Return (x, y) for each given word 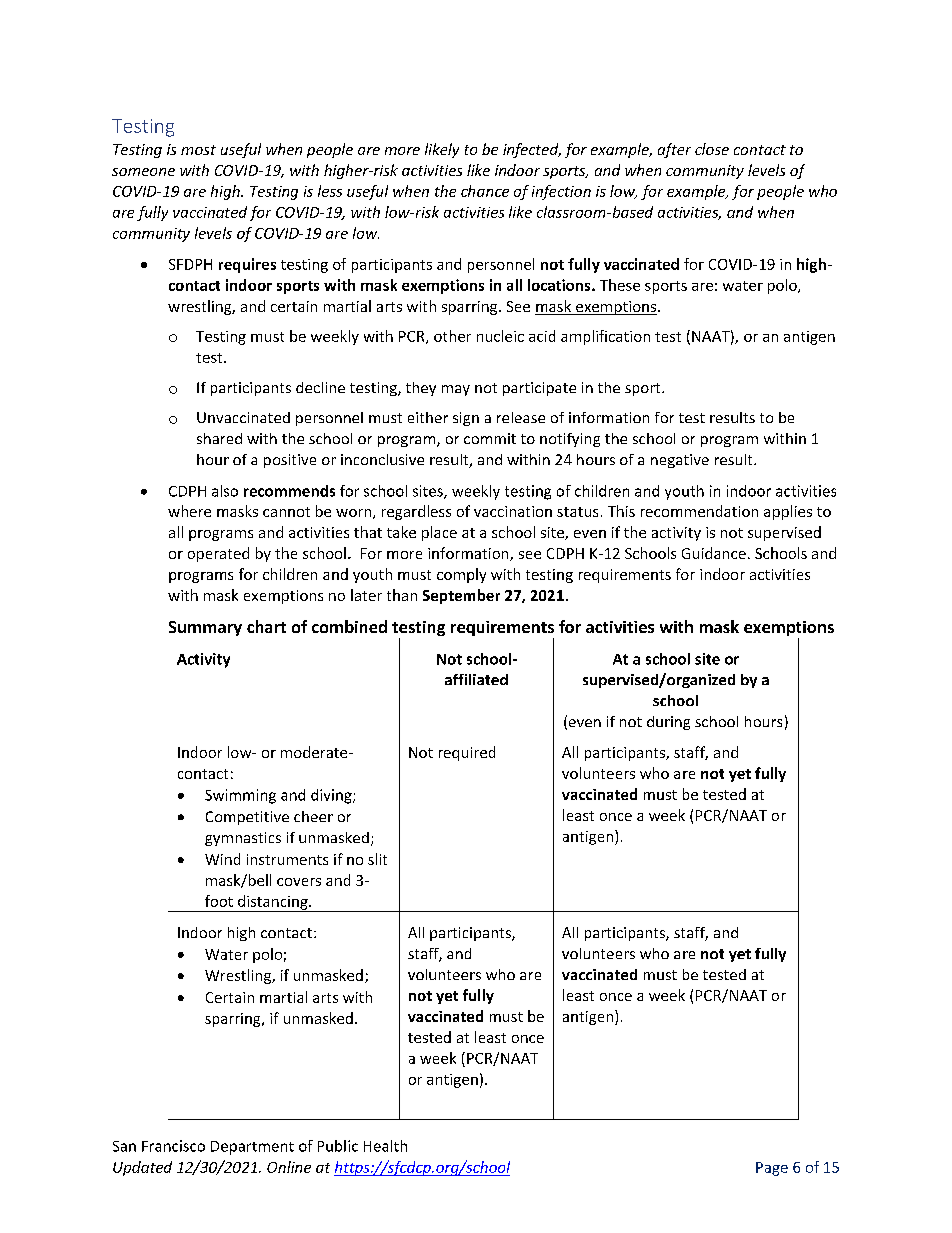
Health (385, 1146)
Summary (205, 628)
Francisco (173, 1146)
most (198, 150)
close (712, 149)
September (461, 596)
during (668, 723)
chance (485, 191)
